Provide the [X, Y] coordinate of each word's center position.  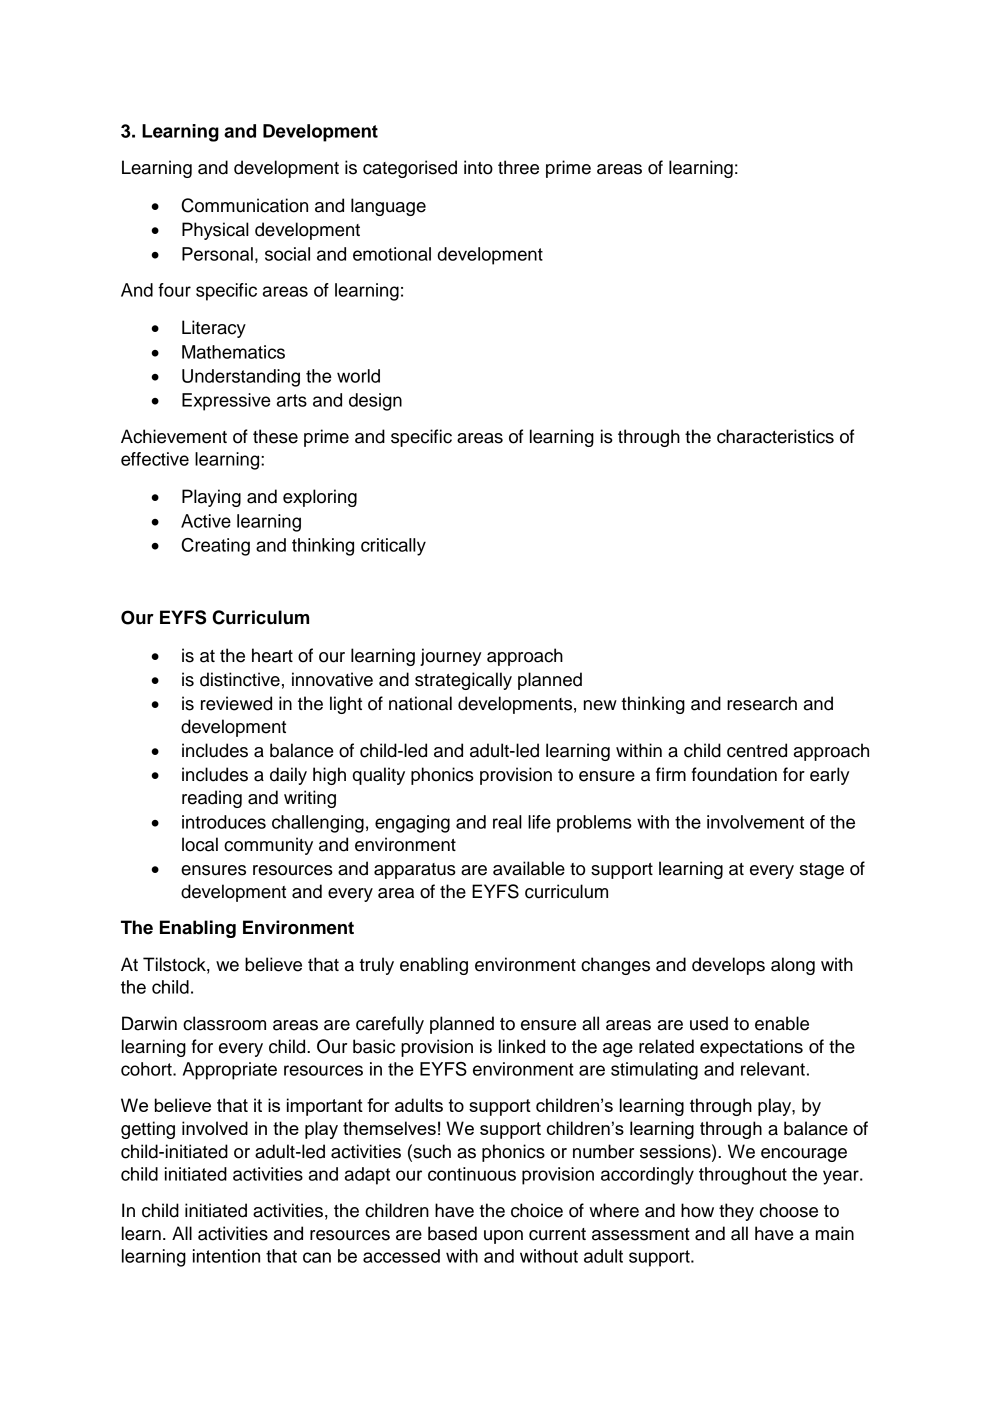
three [518, 167]
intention [226, 1256]
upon [503, 1237]
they [736, 1212]
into [478, 167]
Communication [244, 205]
